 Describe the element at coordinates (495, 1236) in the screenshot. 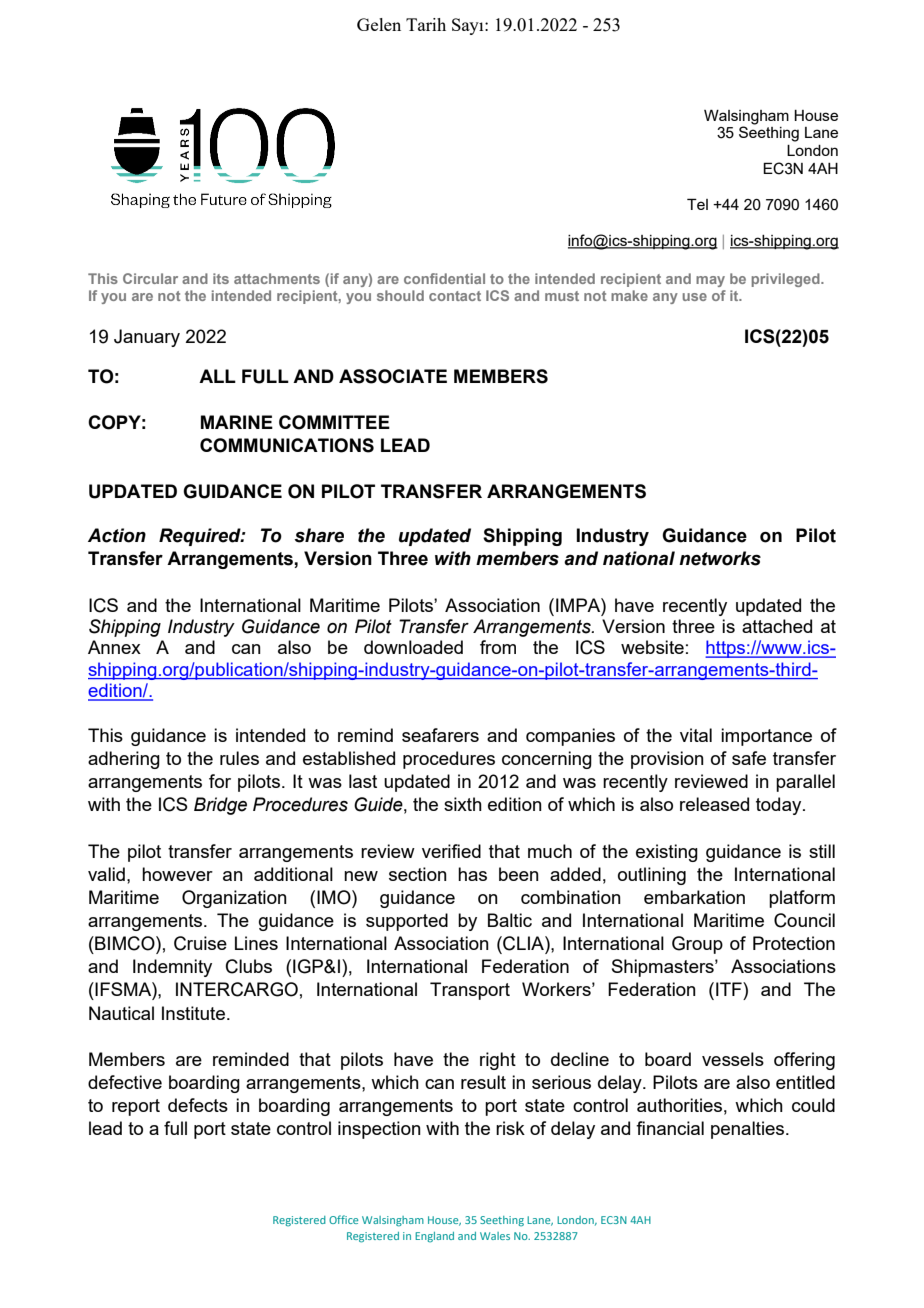

I see `Wales` at that location.
